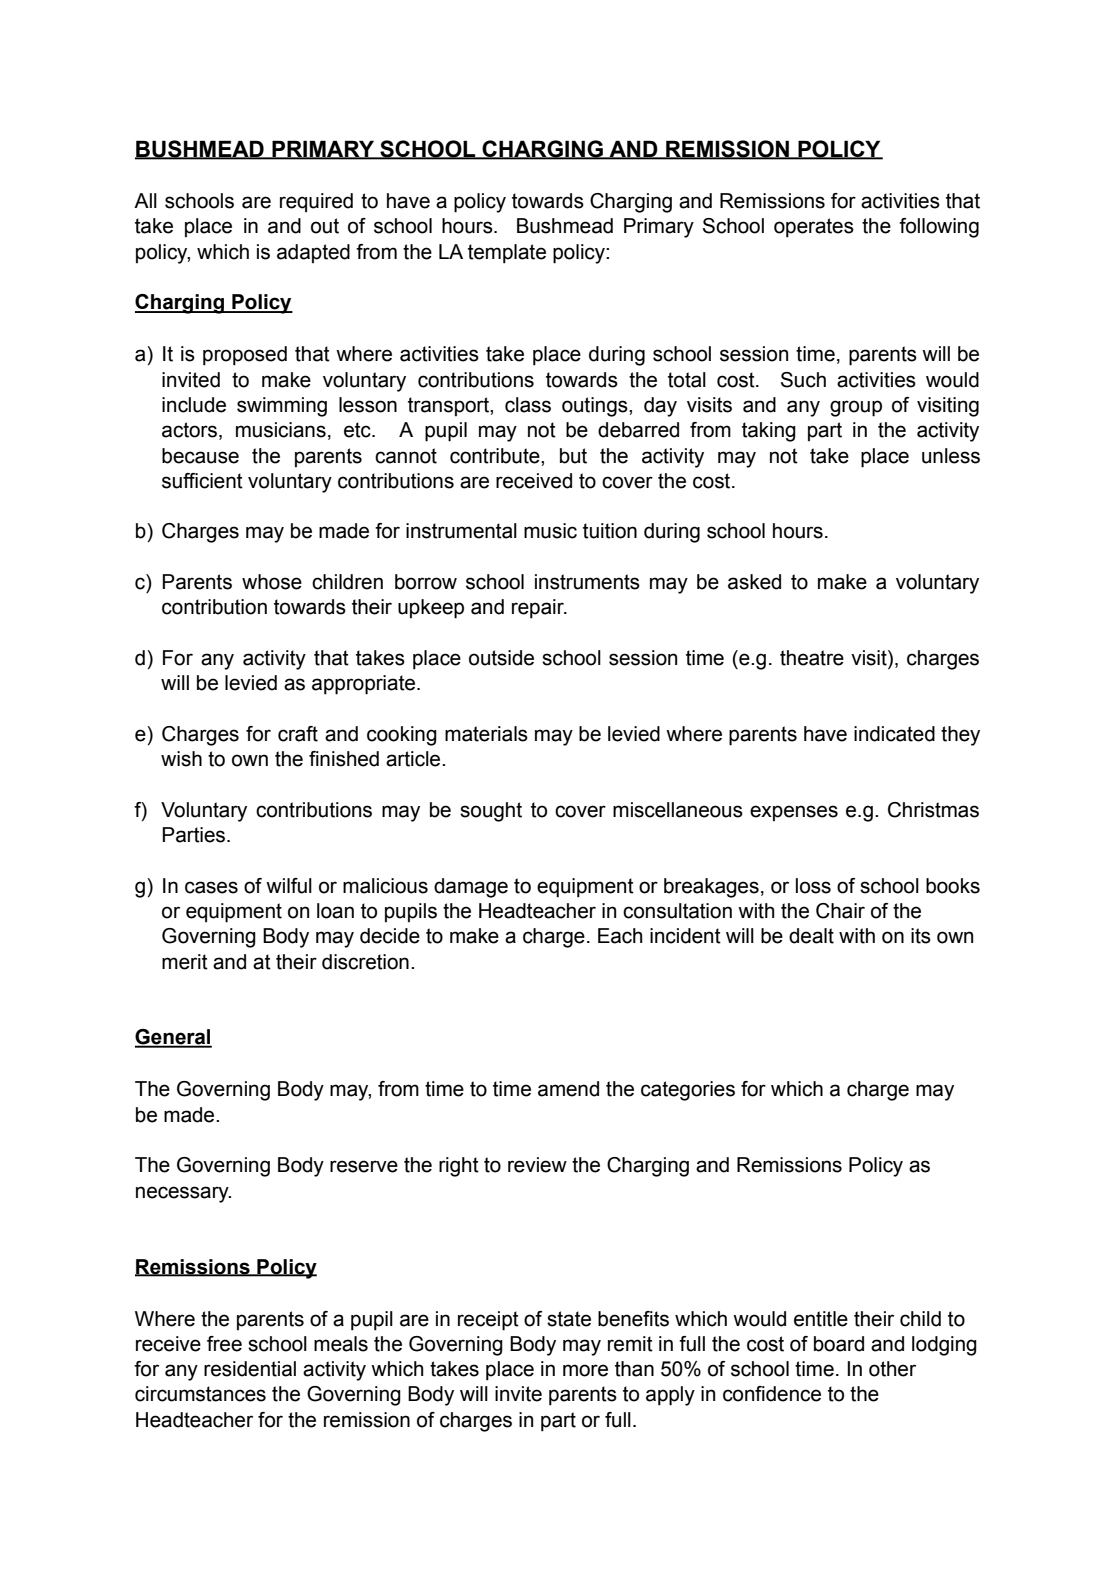 The width and height of the page is (1117, 1578). I want to click on repair, so click(539, 609).
